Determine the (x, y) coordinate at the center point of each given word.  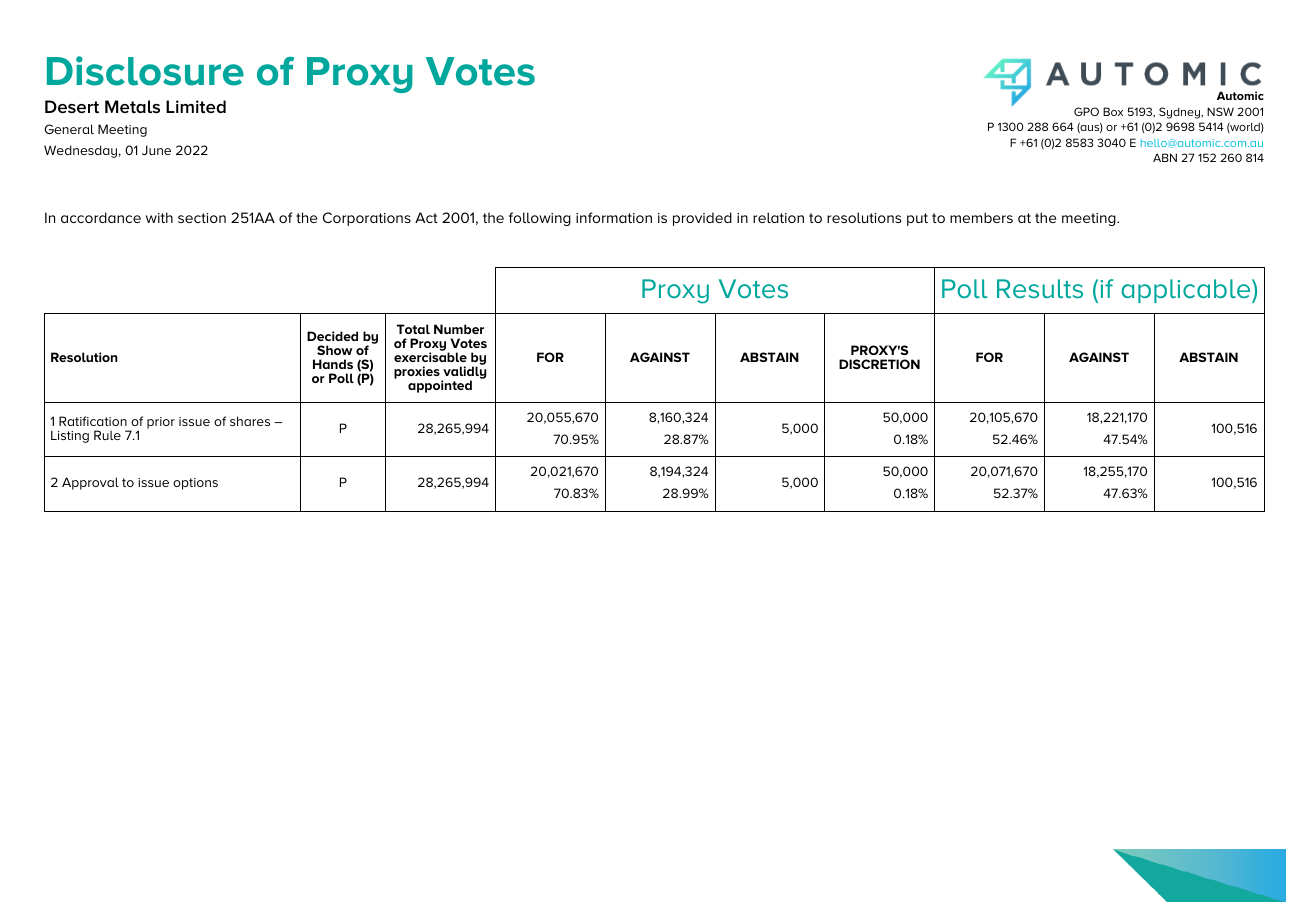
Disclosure (145, 71)
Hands (333, 364)
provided (702, 219)
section (202, 218)
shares (250, 421)
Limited (196, 107)
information (614, 217)
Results (1040, 288)
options (195, 484)
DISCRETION (879, 364)
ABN (1165, 157)
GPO (1086, 111)
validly (464, 372)
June (156, 150)
